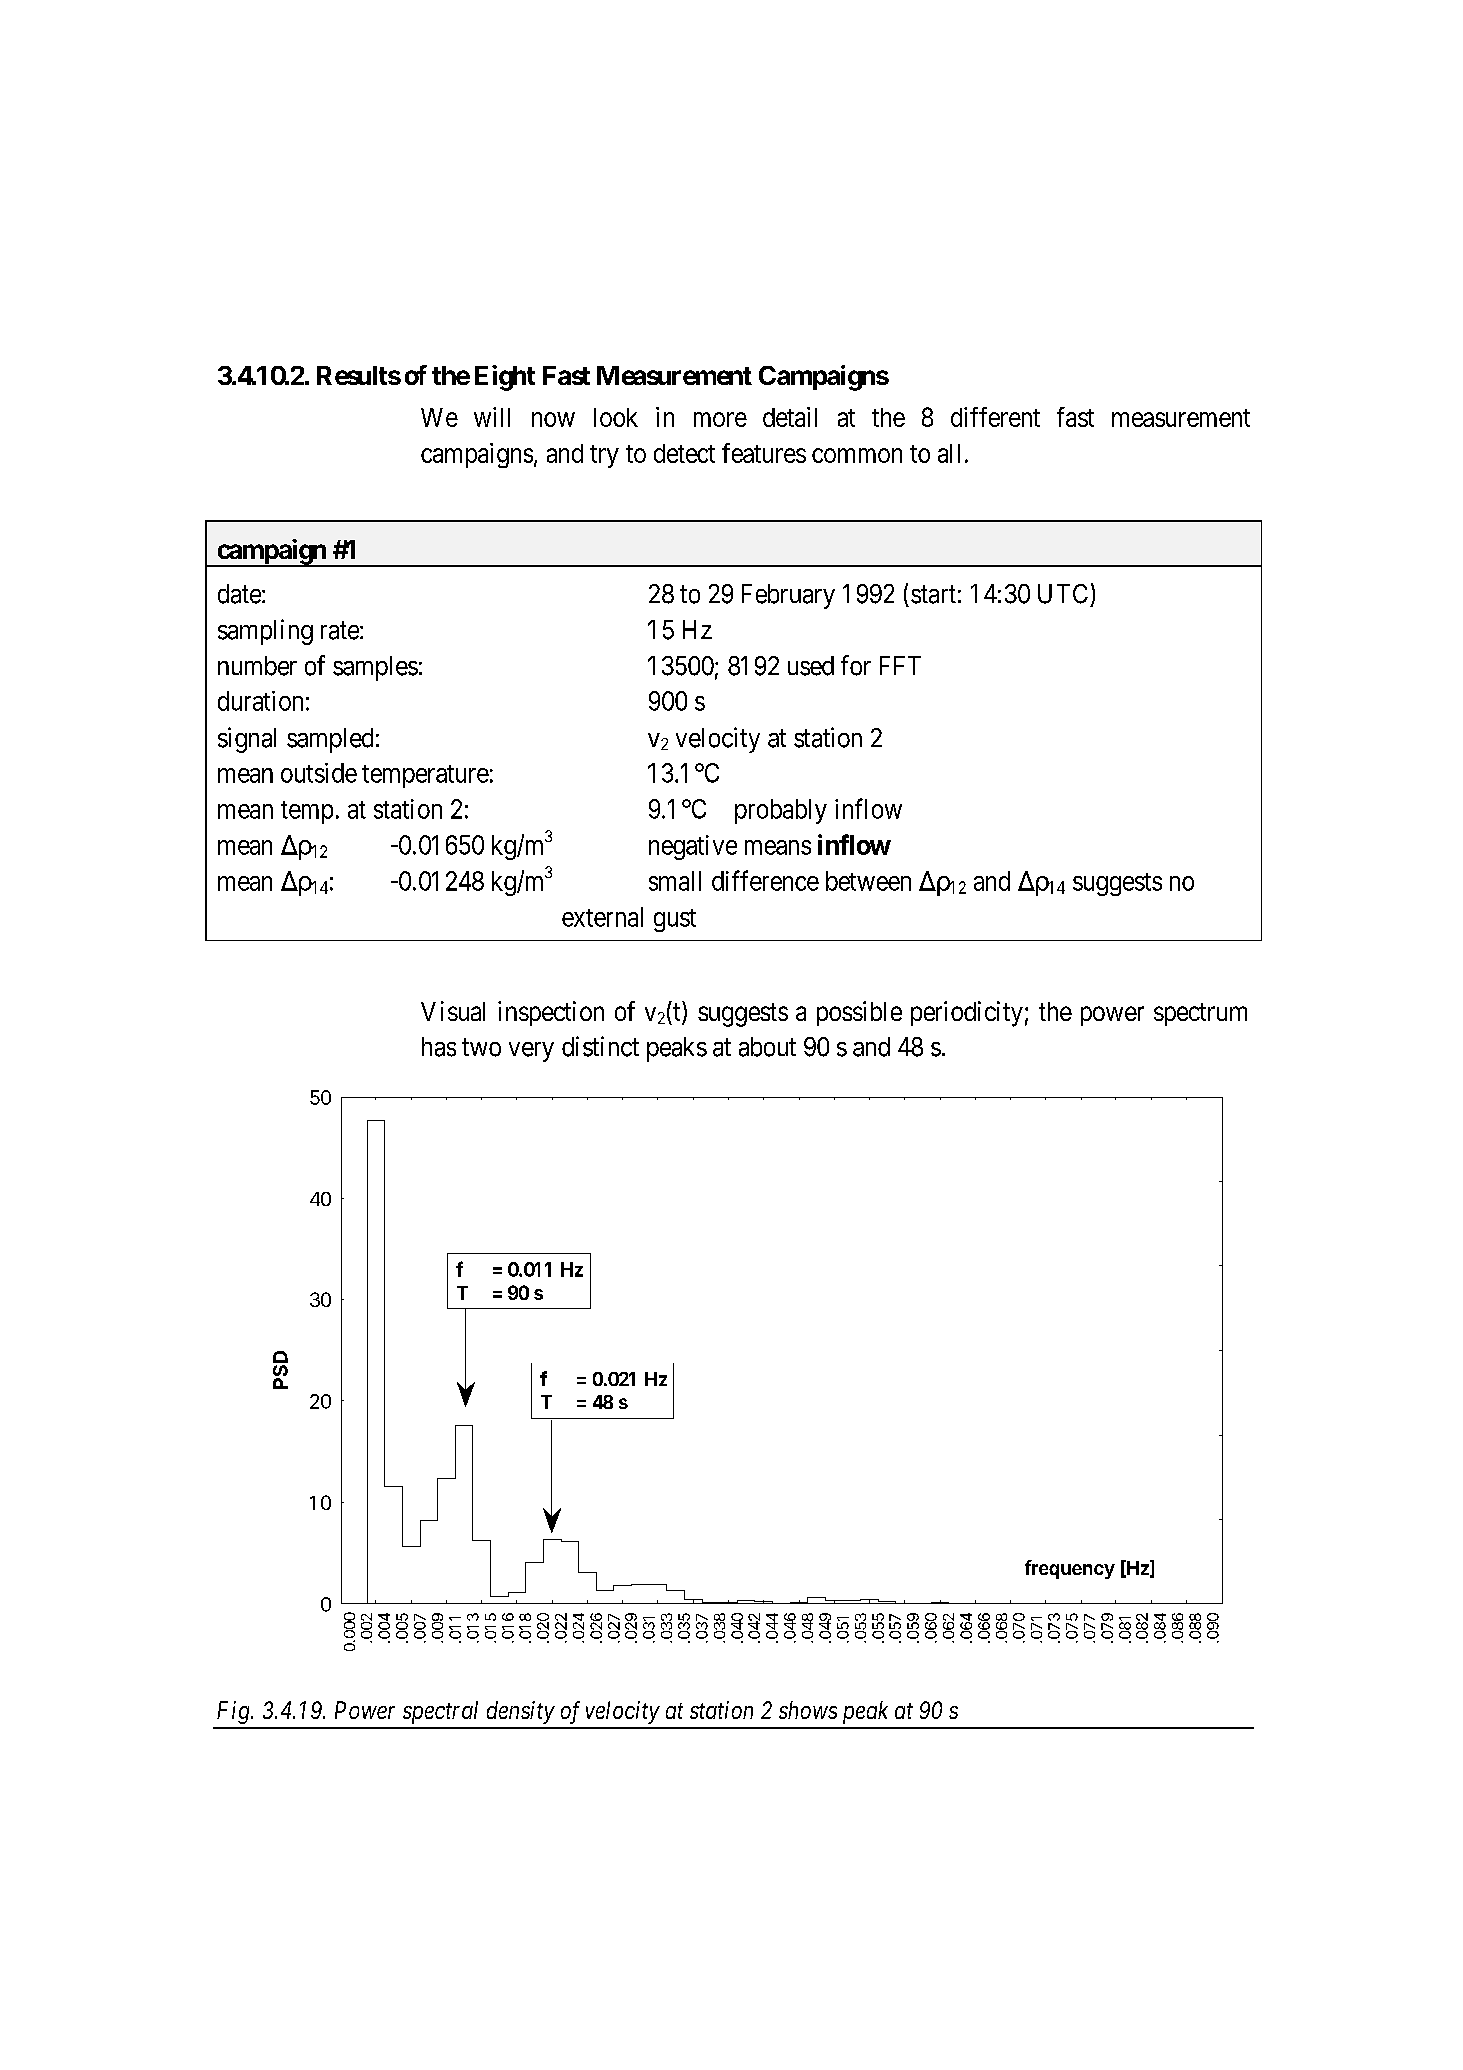  I want to click on spectral, so click(440, 1712).
